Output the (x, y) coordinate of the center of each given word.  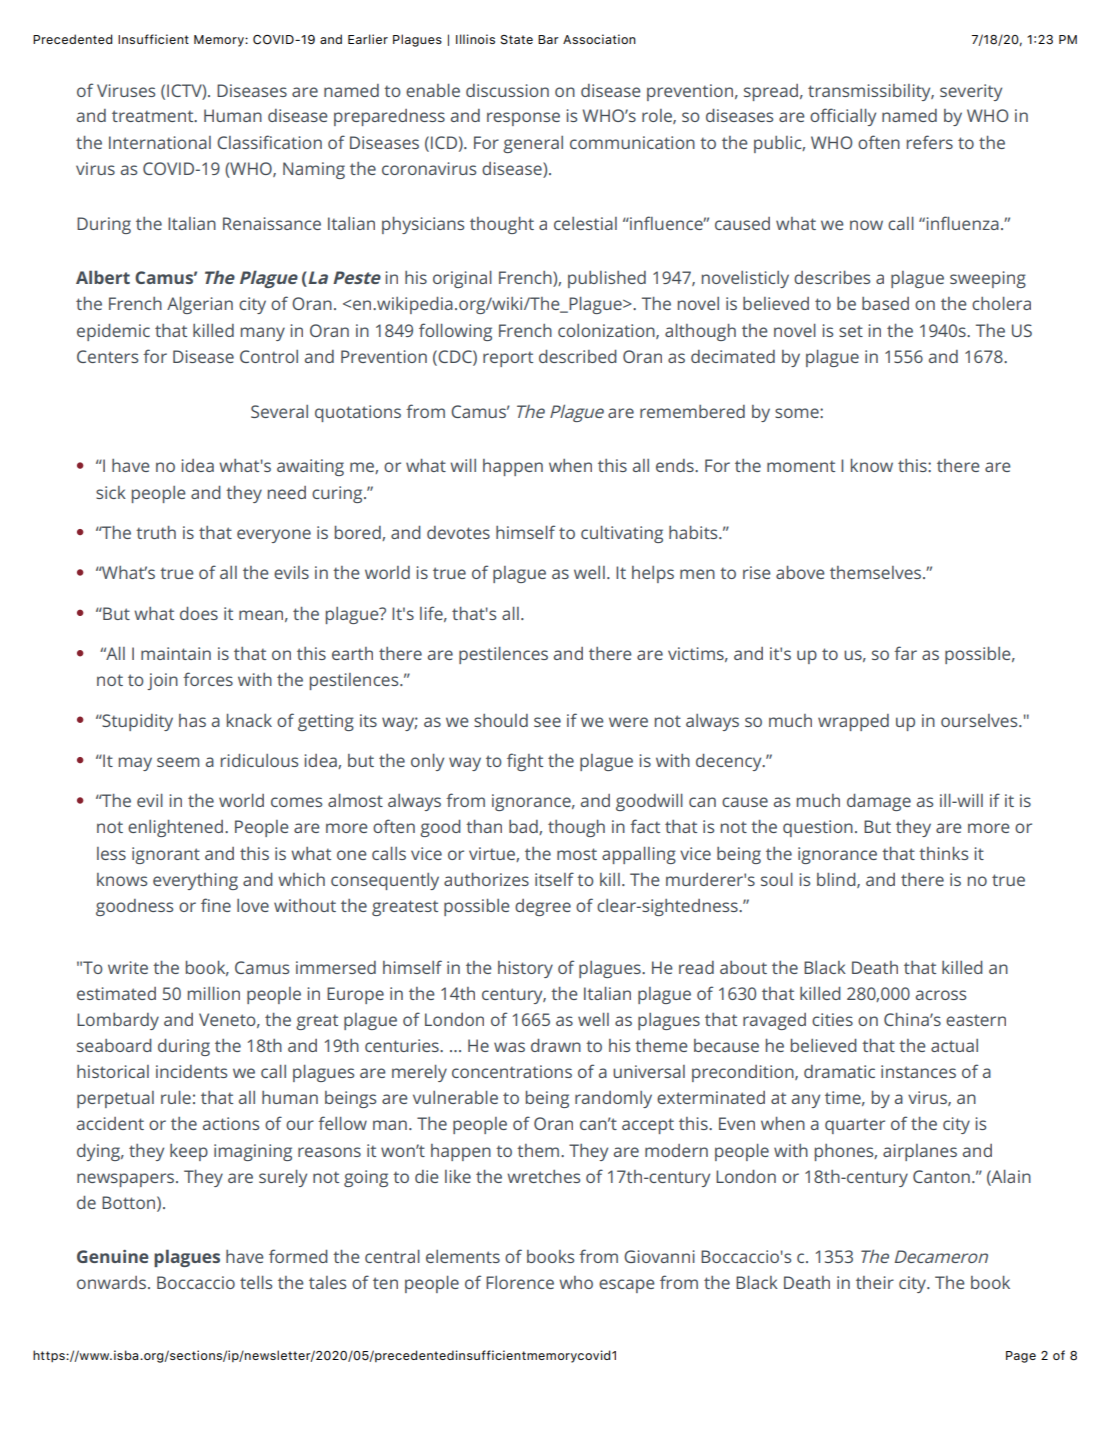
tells (256, 1282)
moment (801, 466)
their (875, 1282)
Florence (520, 1282)
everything (195, 881)
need (287, 492)
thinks (943, 853)
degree (543, 907)
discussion (507, 90)
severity (971, 92)
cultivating (622, 534)
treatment (154, 116)
